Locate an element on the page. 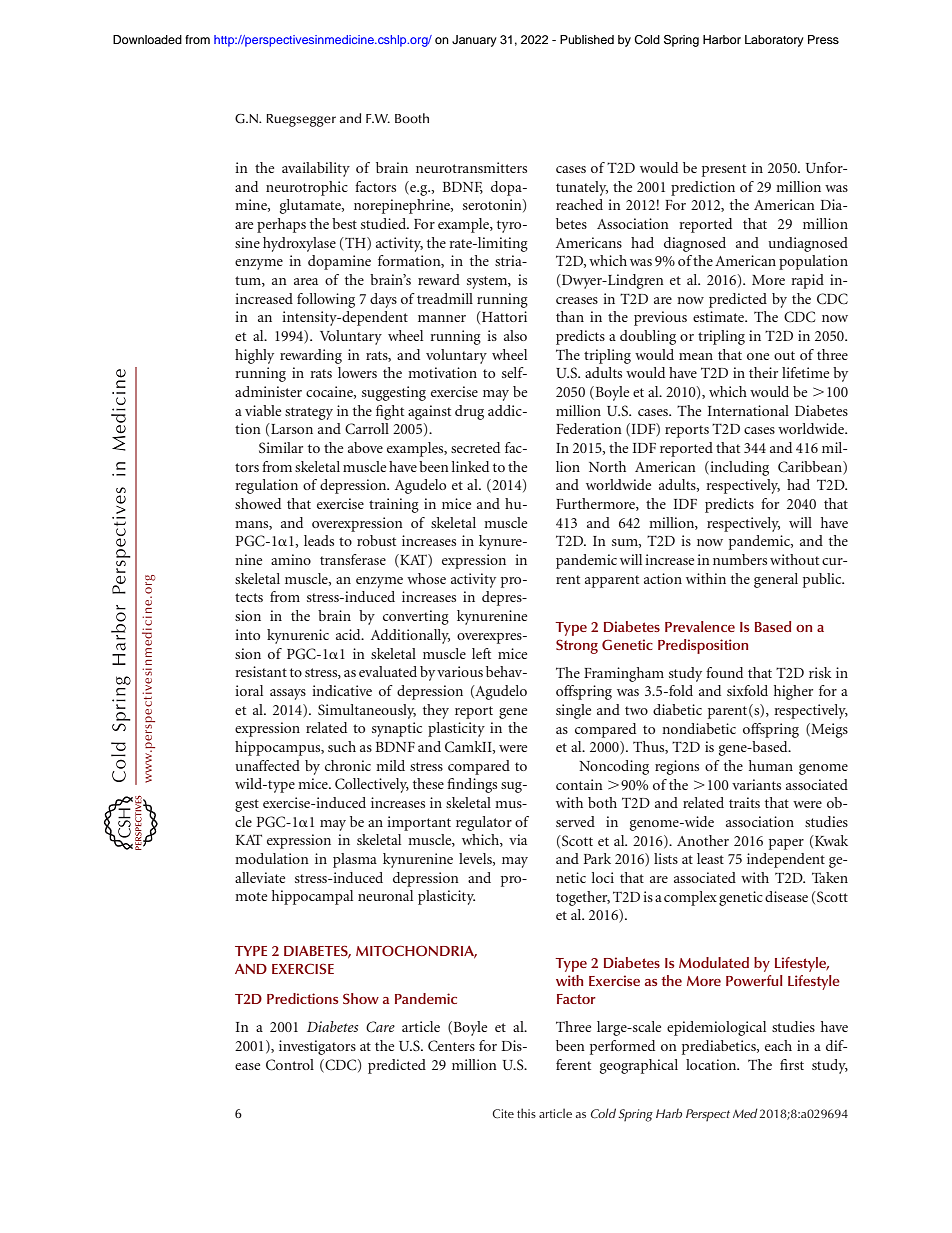  findings is located at coordinates (472, 785).
